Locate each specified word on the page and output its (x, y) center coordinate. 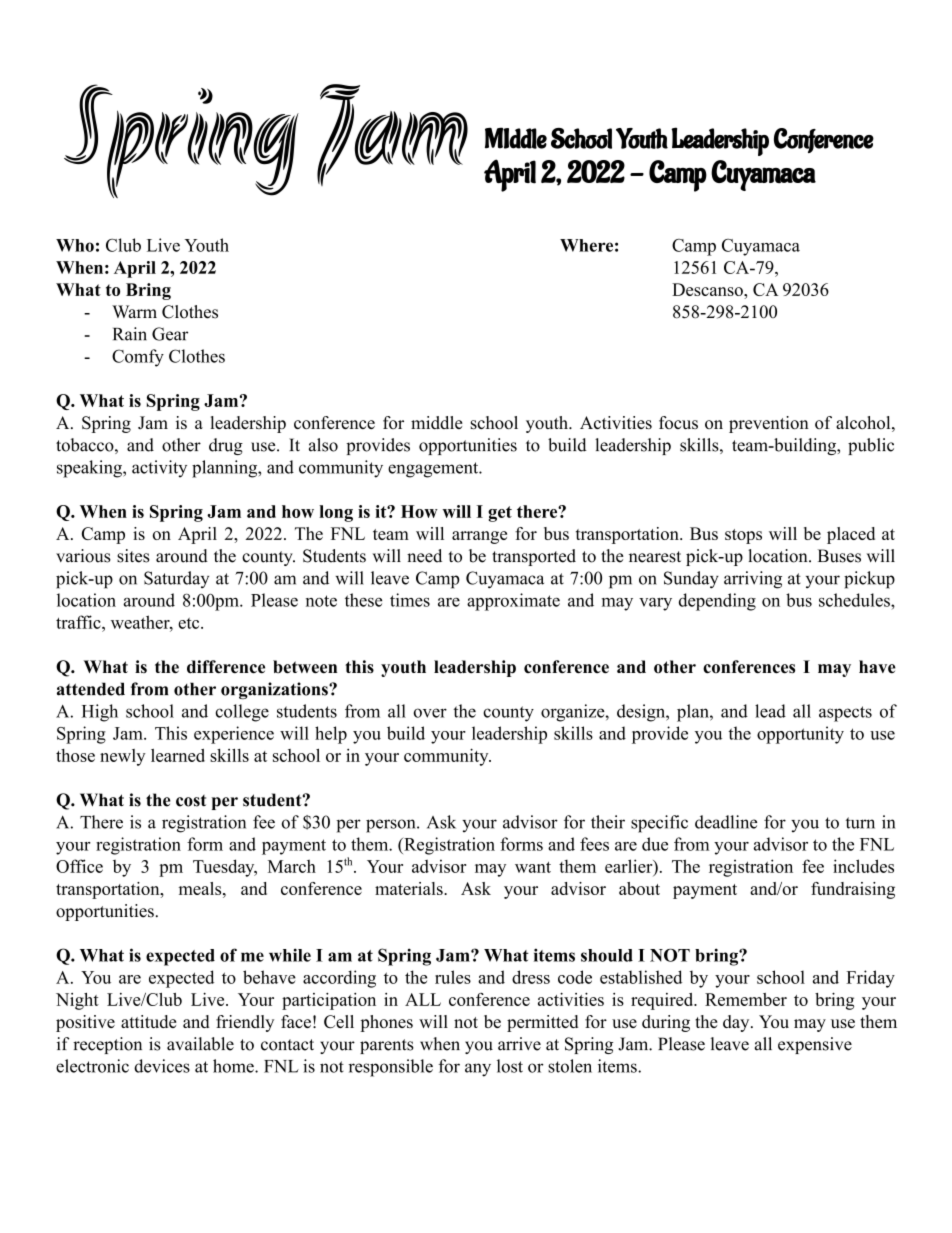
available (200, 1044)
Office (79, 866)
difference (226, 667)
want (533, 867)
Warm (134, 311)
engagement (434, 470)
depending (717, 602)
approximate (513, 602)
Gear (170, 334)
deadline (726, 822)
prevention (769, 424)
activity (159, 469)
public (871, 446)
